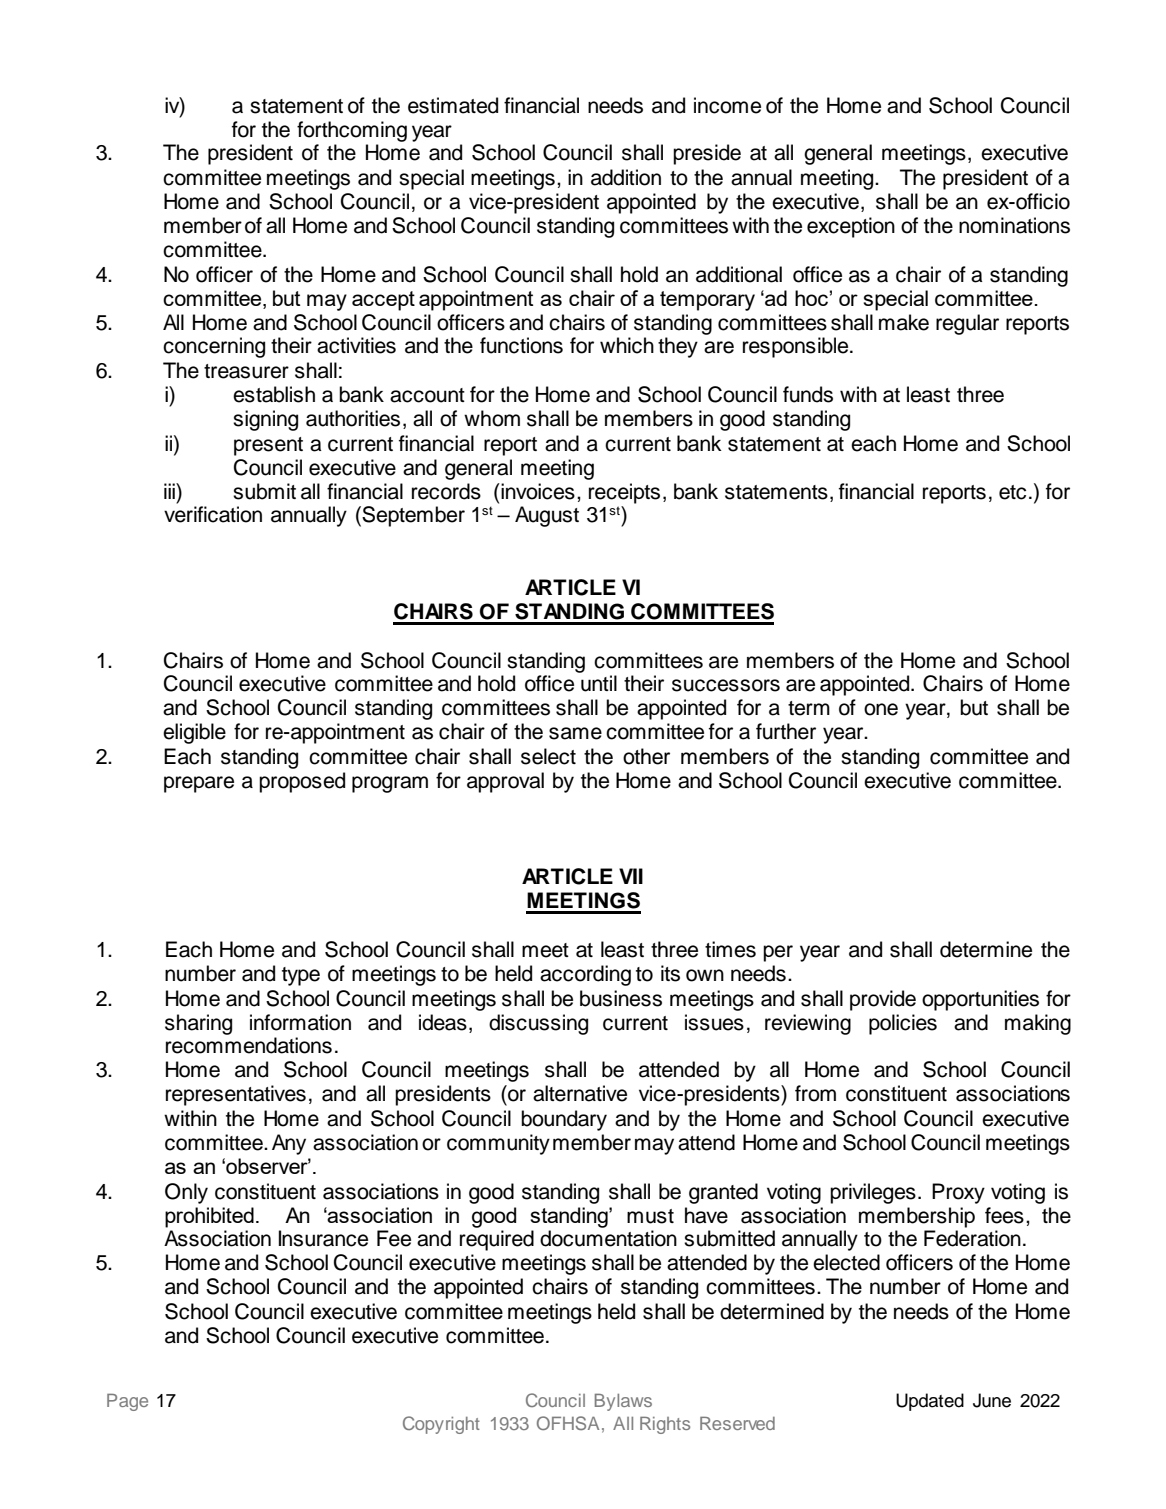  I want to click on estimated, so click(453, 105).
